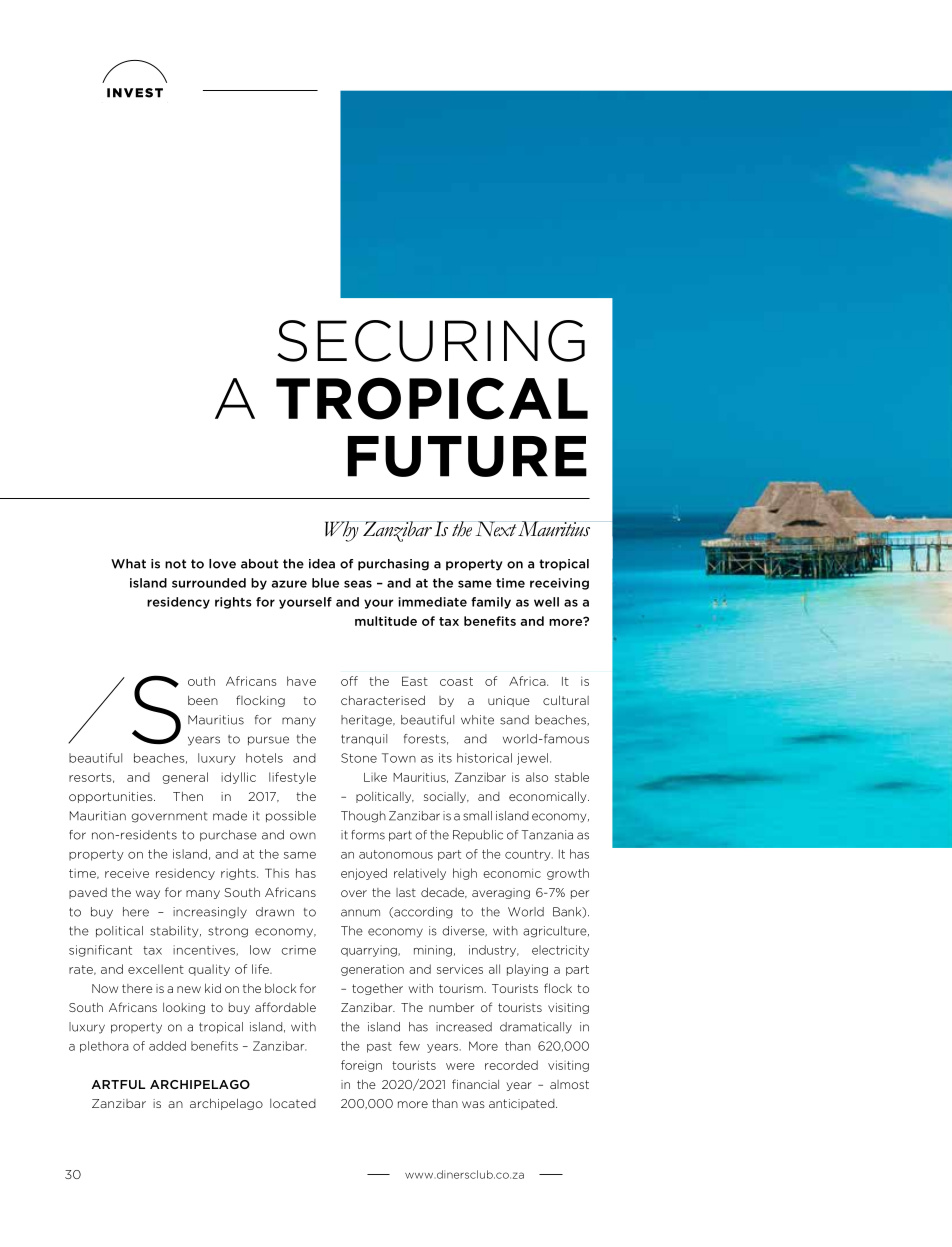 The width and height of the image is (952, 1247). I want to click on SECURING, so click(431, 341).
